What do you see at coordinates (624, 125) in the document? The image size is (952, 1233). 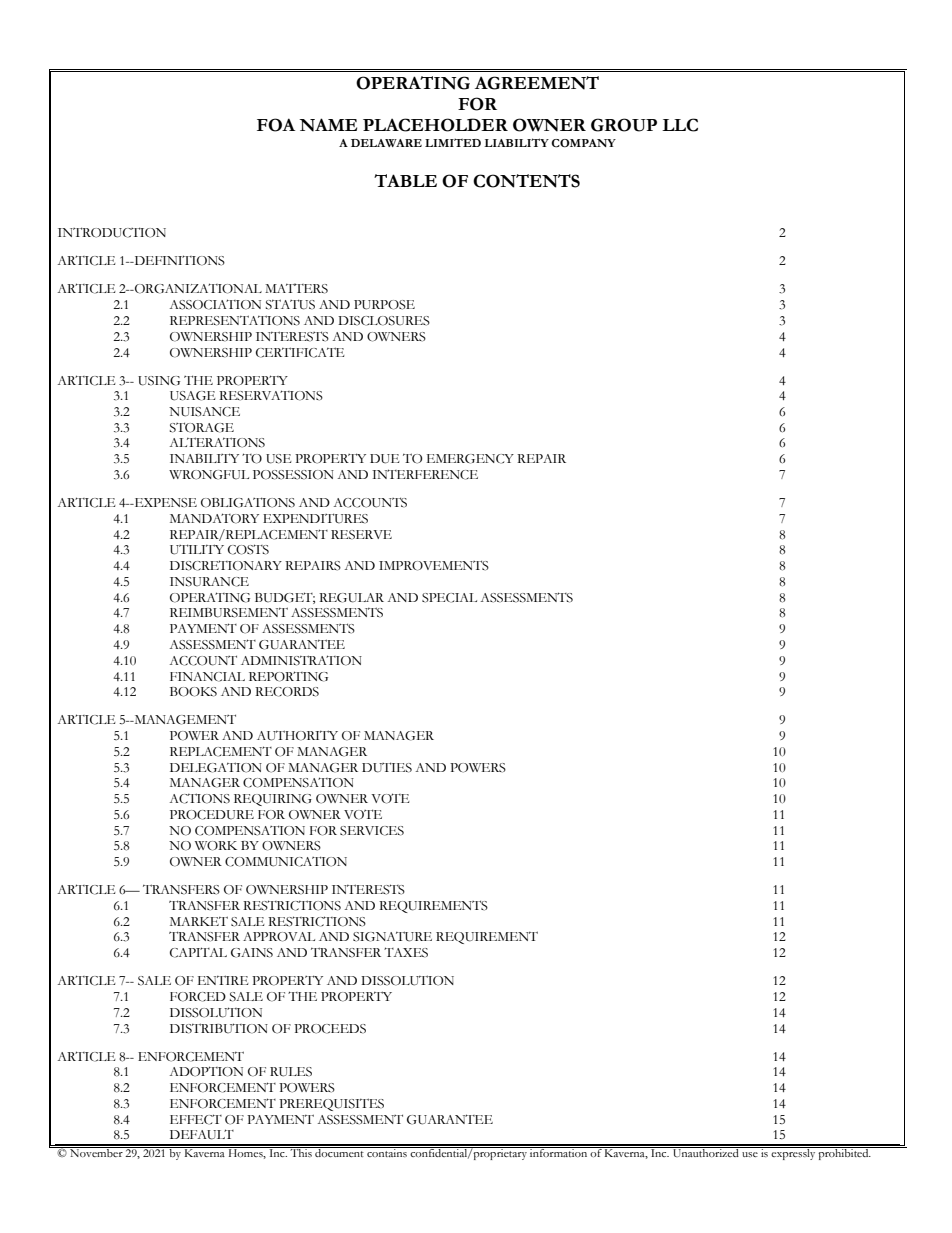 I see `GROUP` at bounding box center [624, 125].
